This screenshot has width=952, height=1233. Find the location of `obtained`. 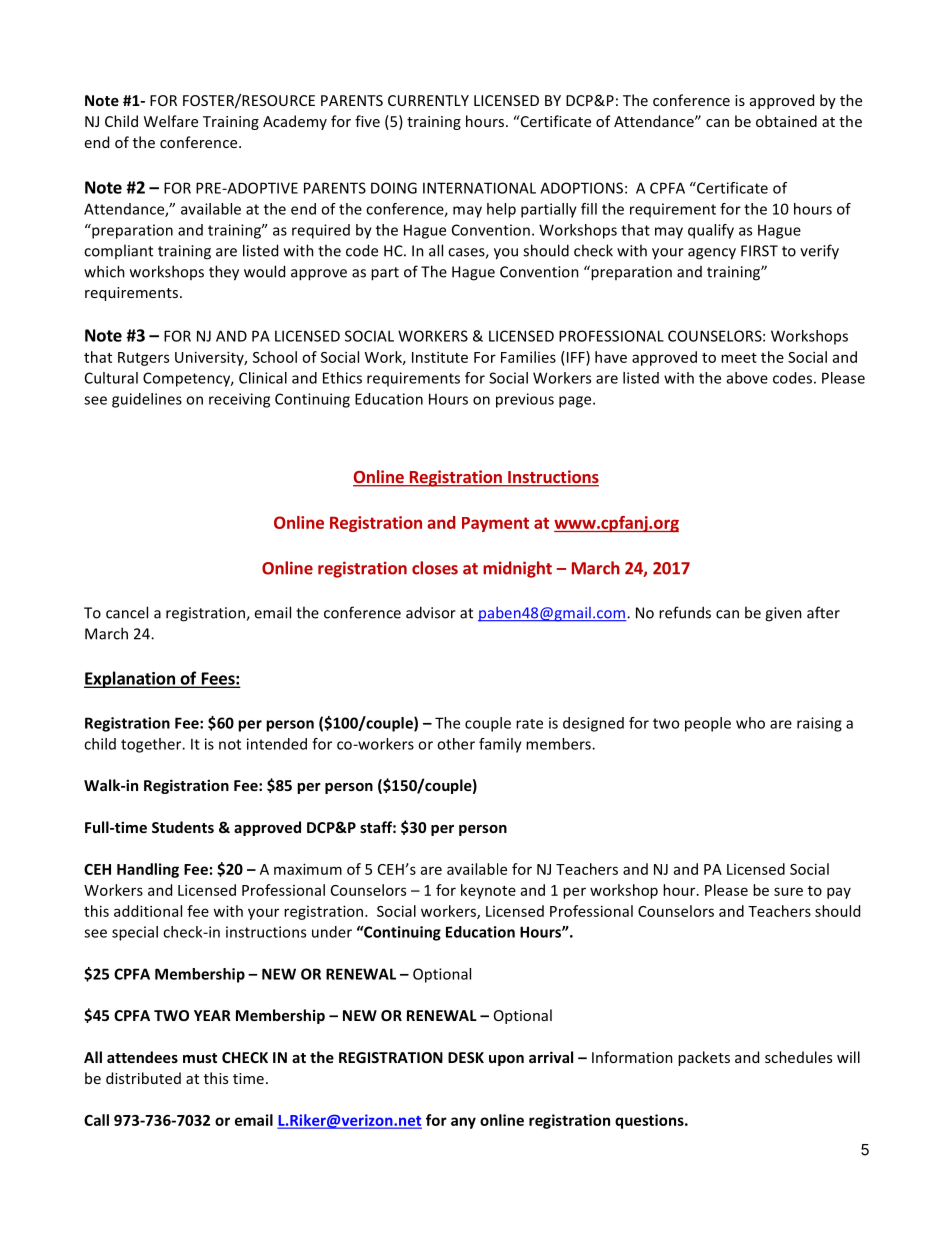

obtained is located at coordinates (786, 121).
